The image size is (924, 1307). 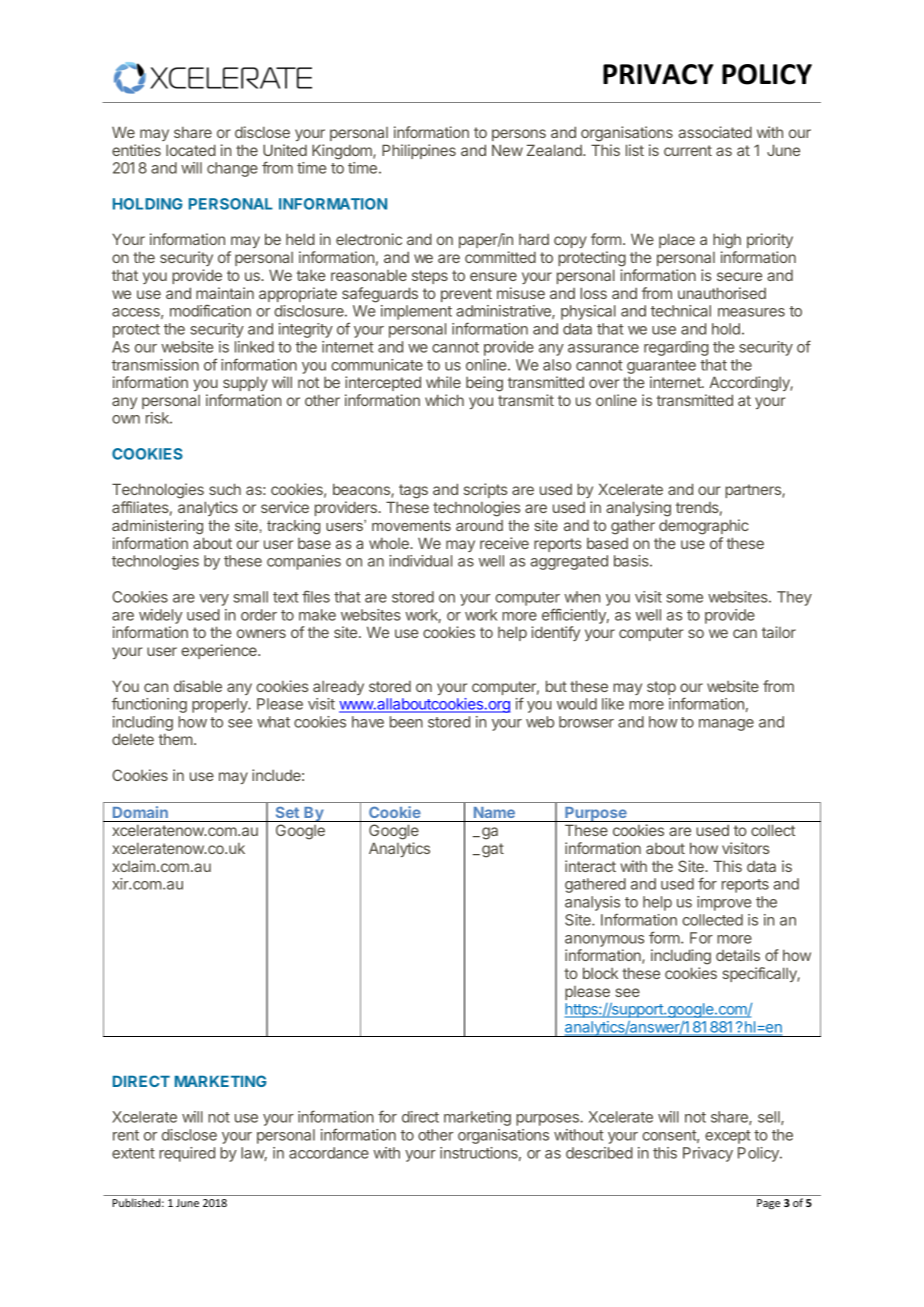 I want to click on demographic, so click(x=704, y=527).
